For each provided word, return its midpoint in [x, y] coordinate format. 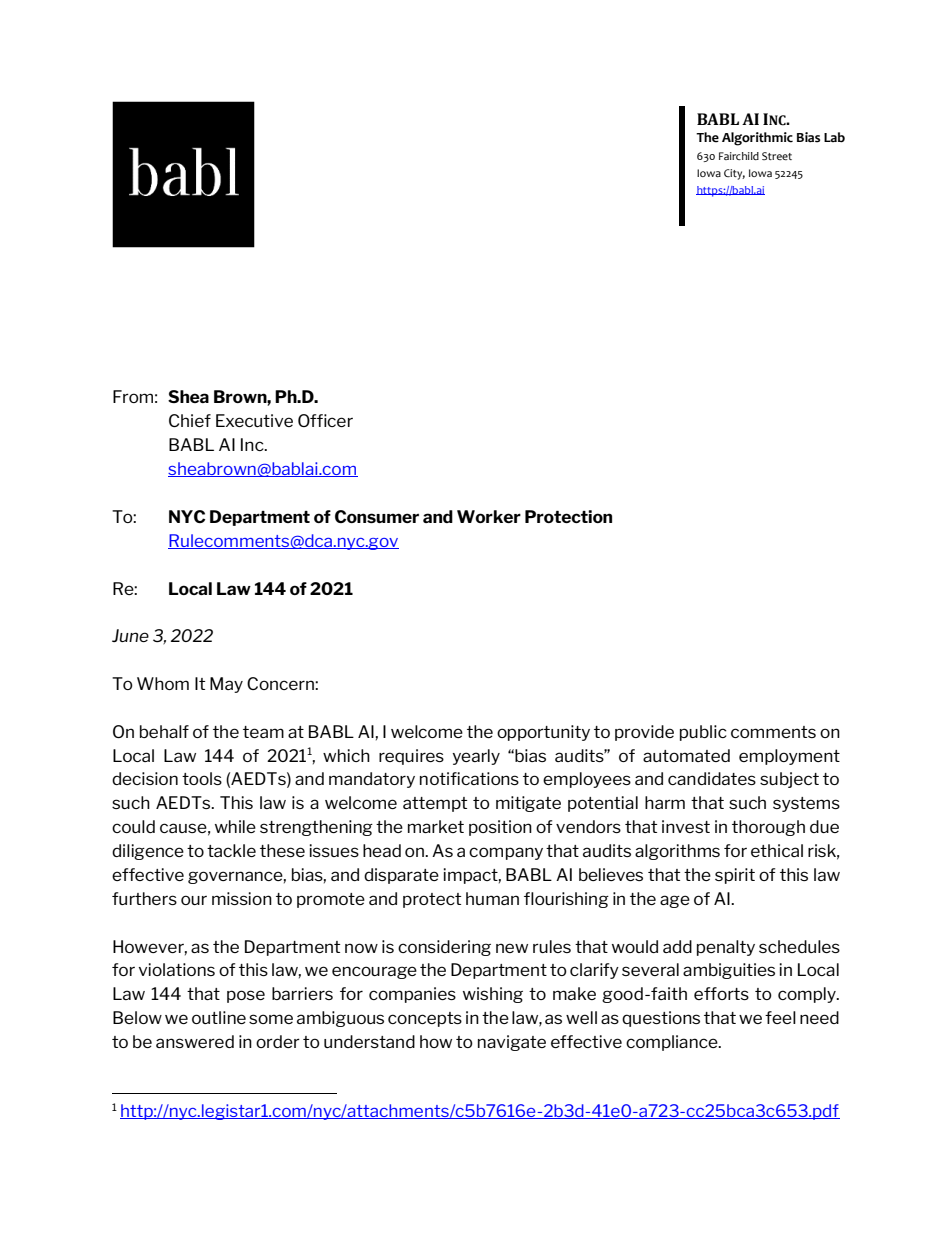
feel [780, 1017]
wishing [493, 995]
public [703, 733]
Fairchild [739, 156]
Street [777, 156]
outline [219, 1017]
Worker [489, 516]
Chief [190, 420]
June [130, 635]
